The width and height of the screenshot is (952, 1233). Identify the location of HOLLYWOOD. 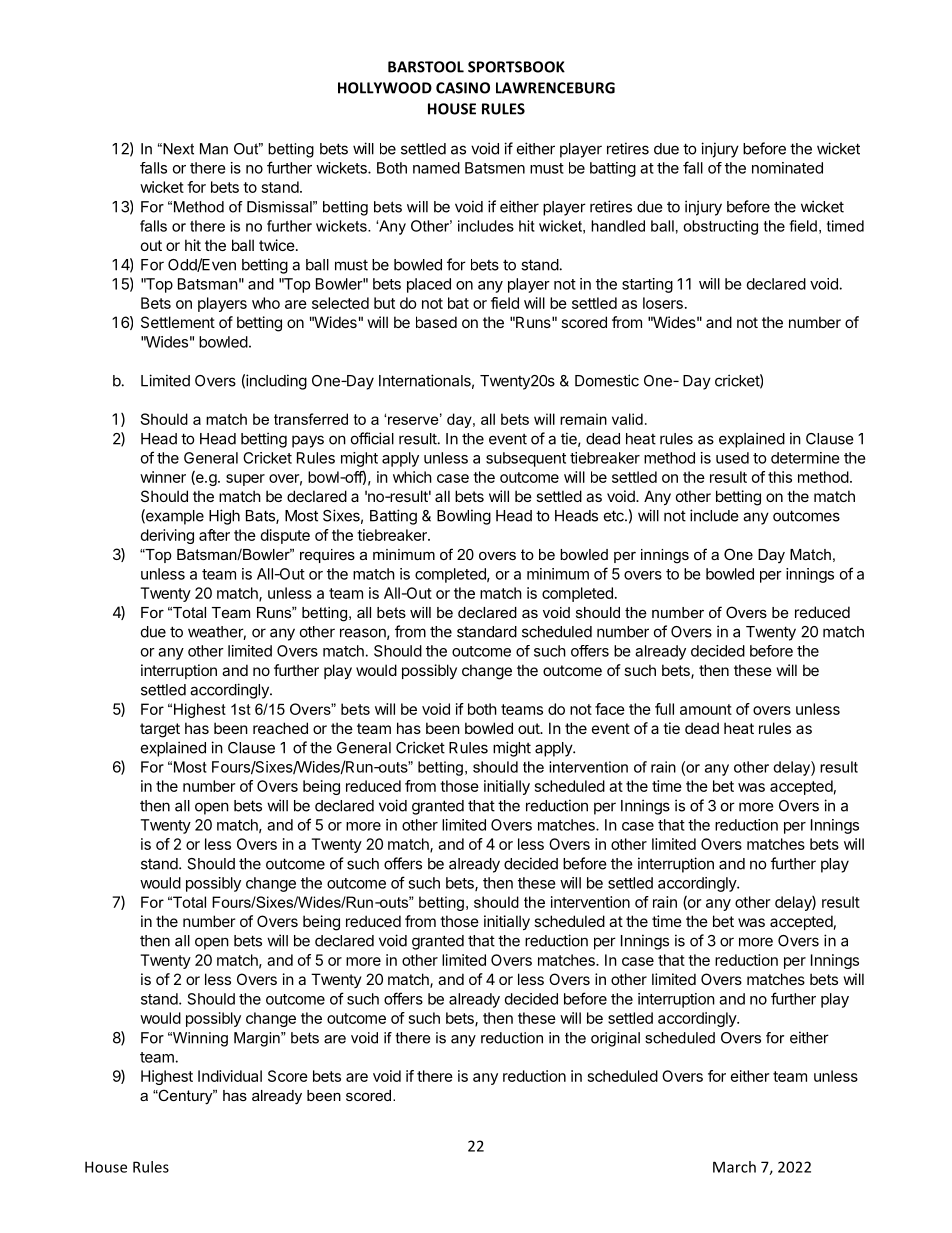
(385, 88).
